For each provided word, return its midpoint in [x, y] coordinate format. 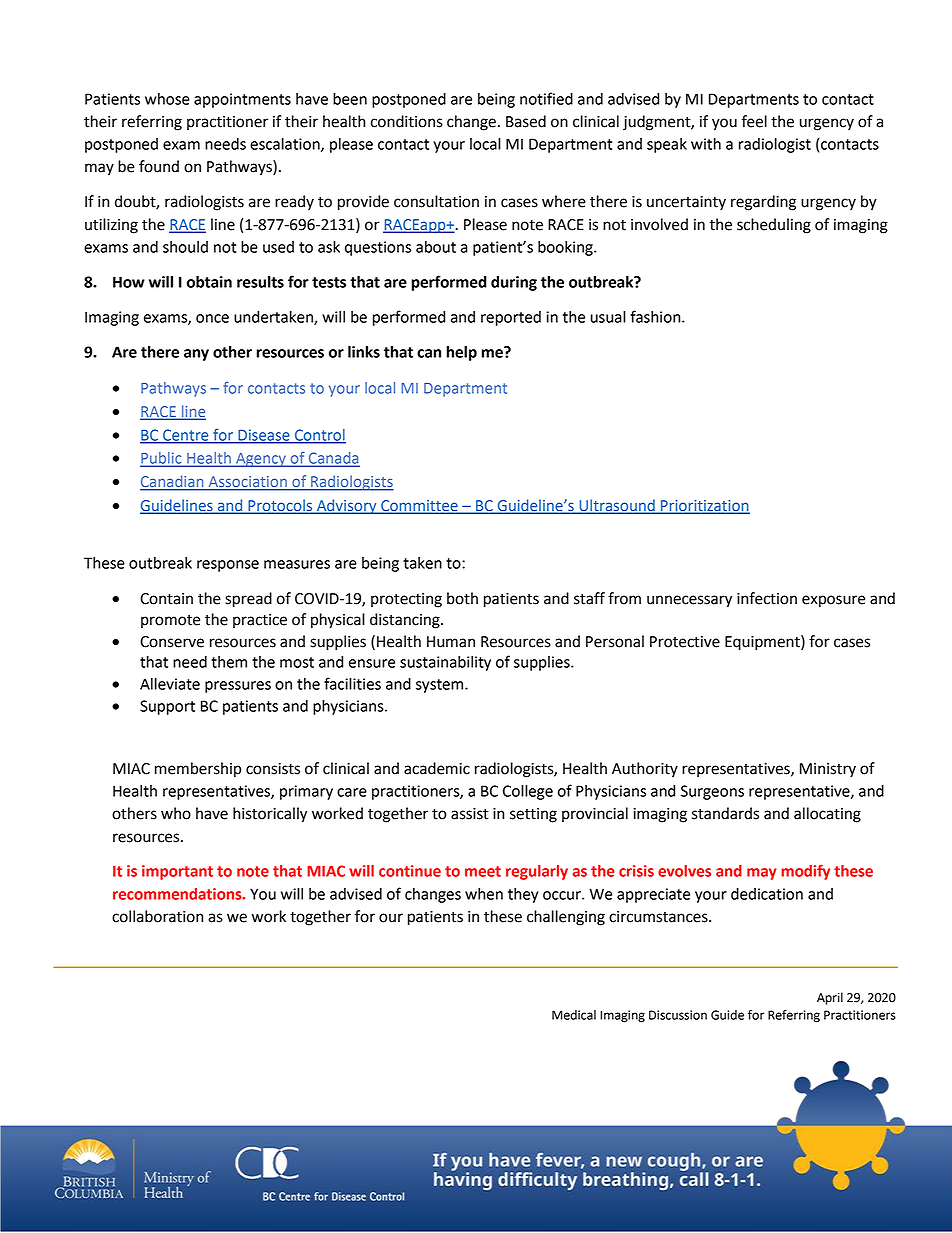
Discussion [678, 1015]
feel [754, 121]
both [462, 598]
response [228, 566]
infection [767, 598]
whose [167, 99]
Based [526, 121]
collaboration [157, 916]
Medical [574, 1015]
